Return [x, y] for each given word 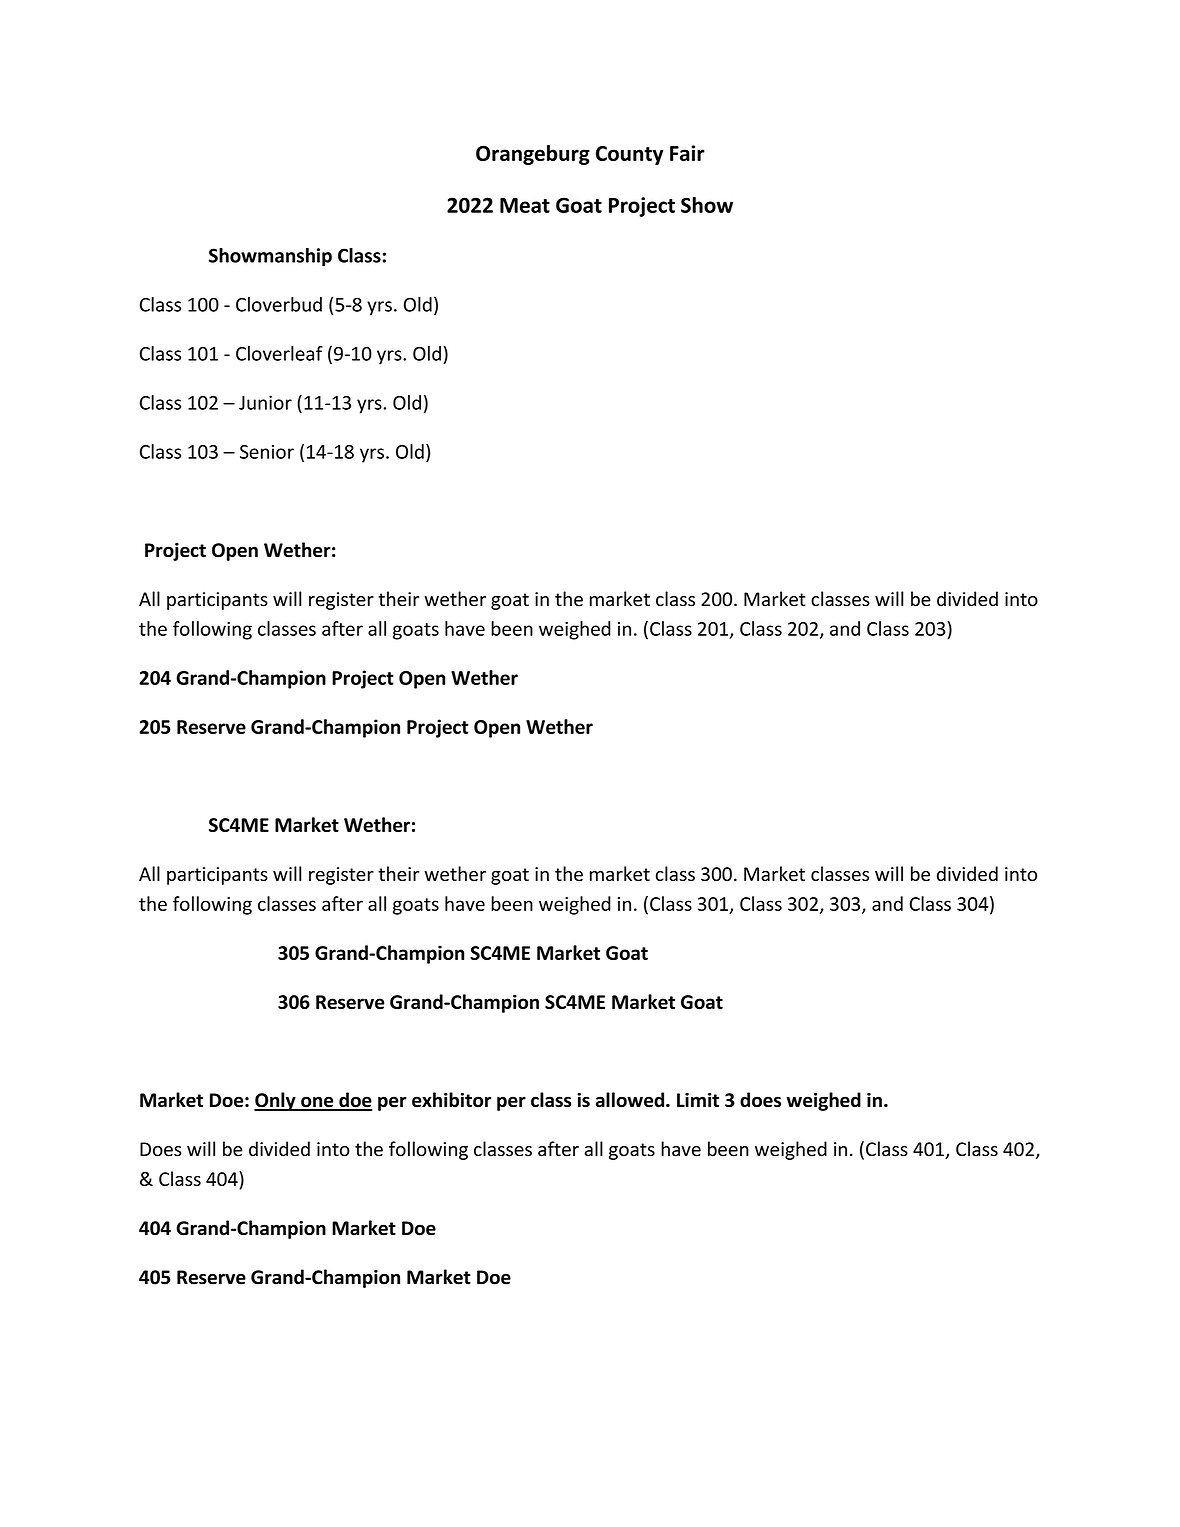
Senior [267, 452]
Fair [687, 153]
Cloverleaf [279, 353]
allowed [631, 1100]
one [317, 1103]
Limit [698, 1100]
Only [276, 1101]
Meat [525, 205]
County [629, 155]
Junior [265, 402]
